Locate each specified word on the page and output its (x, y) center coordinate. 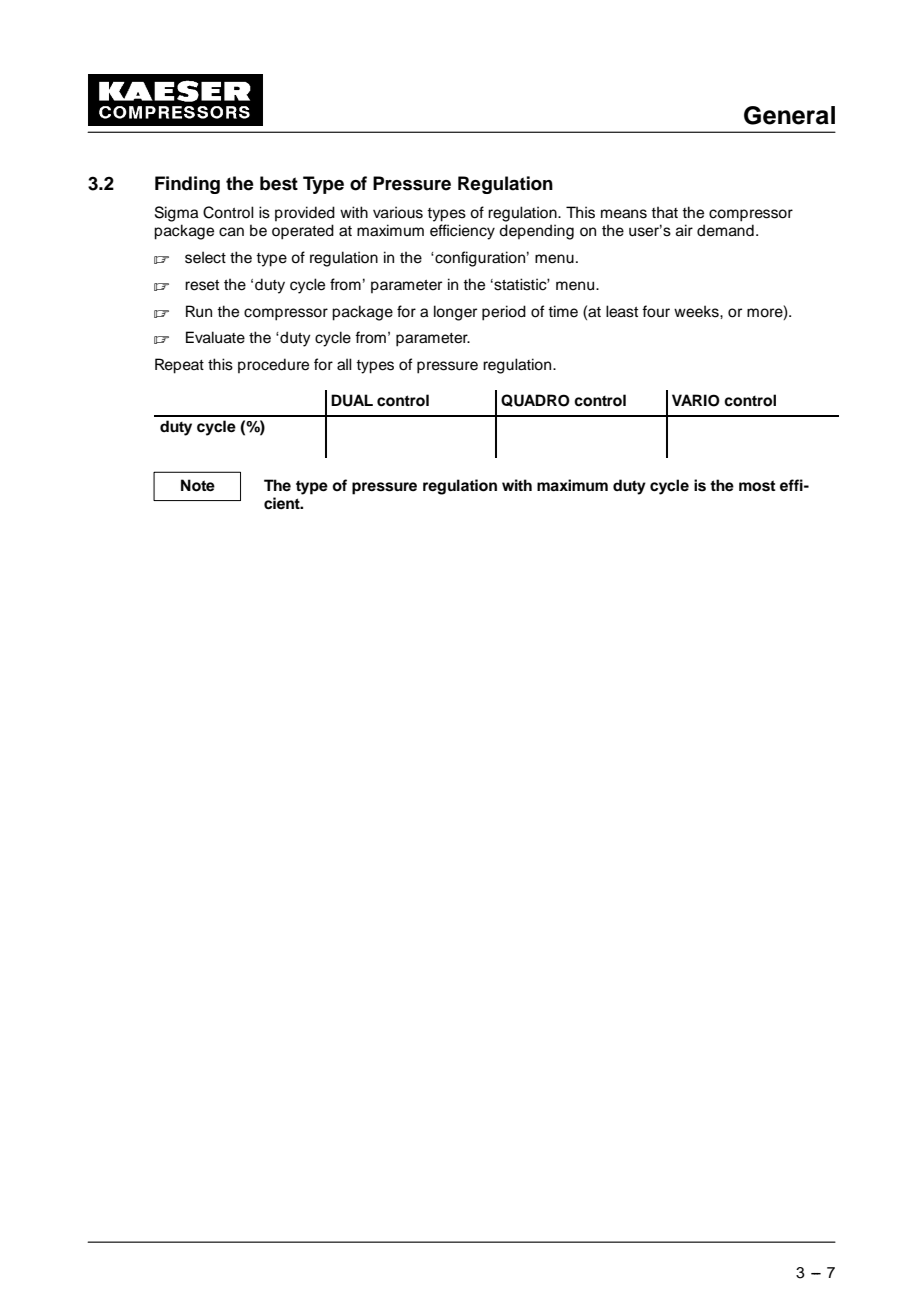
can (231, 232)
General (789, 115)
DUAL (352, 400)
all (344, 364)
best (279, 183)
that (664, 212)
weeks (697, 311)
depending (536, 232)
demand (725, 230)
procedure (273, 365)
